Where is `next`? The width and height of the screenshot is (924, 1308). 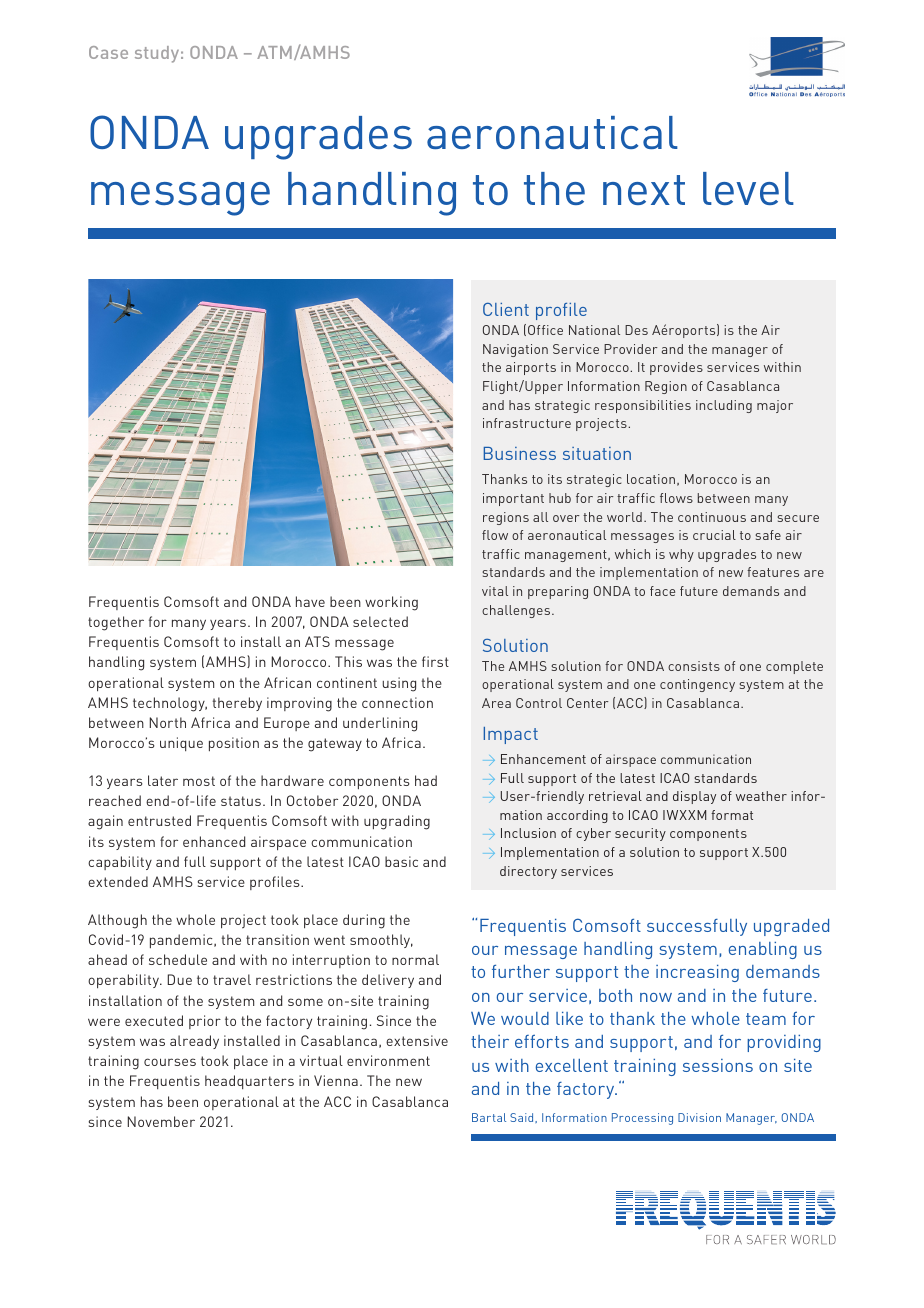
next is located at coordinates (644, 190).
